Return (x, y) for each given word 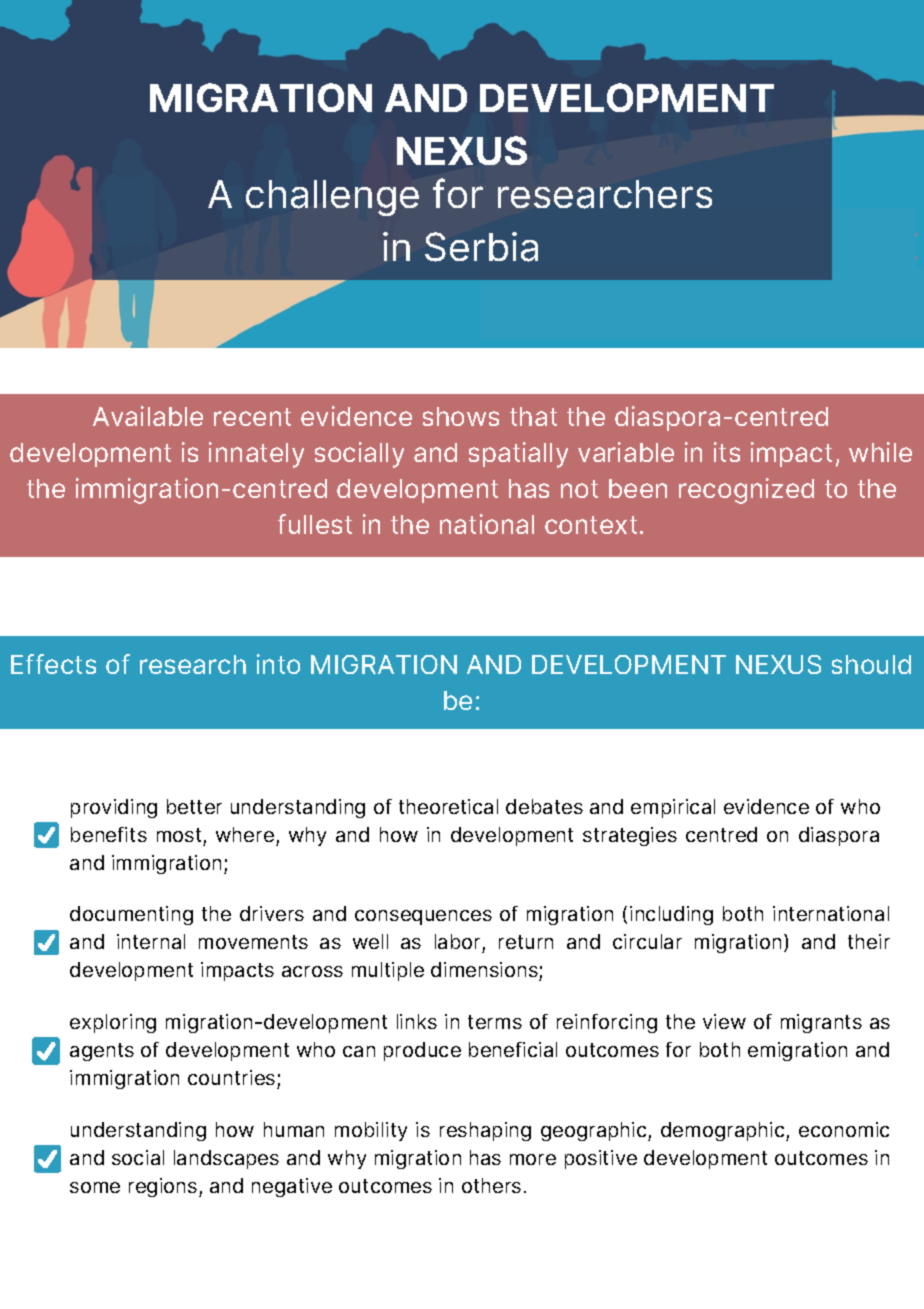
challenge (332, 198)
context (591, 525)
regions (164, 1187)
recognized (746, 491)
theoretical (448, 806)
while (880, 452)
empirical (673, 808)
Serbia (481, 247)
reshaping (485, 1131)
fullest (315, 524)
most (179, 835)
